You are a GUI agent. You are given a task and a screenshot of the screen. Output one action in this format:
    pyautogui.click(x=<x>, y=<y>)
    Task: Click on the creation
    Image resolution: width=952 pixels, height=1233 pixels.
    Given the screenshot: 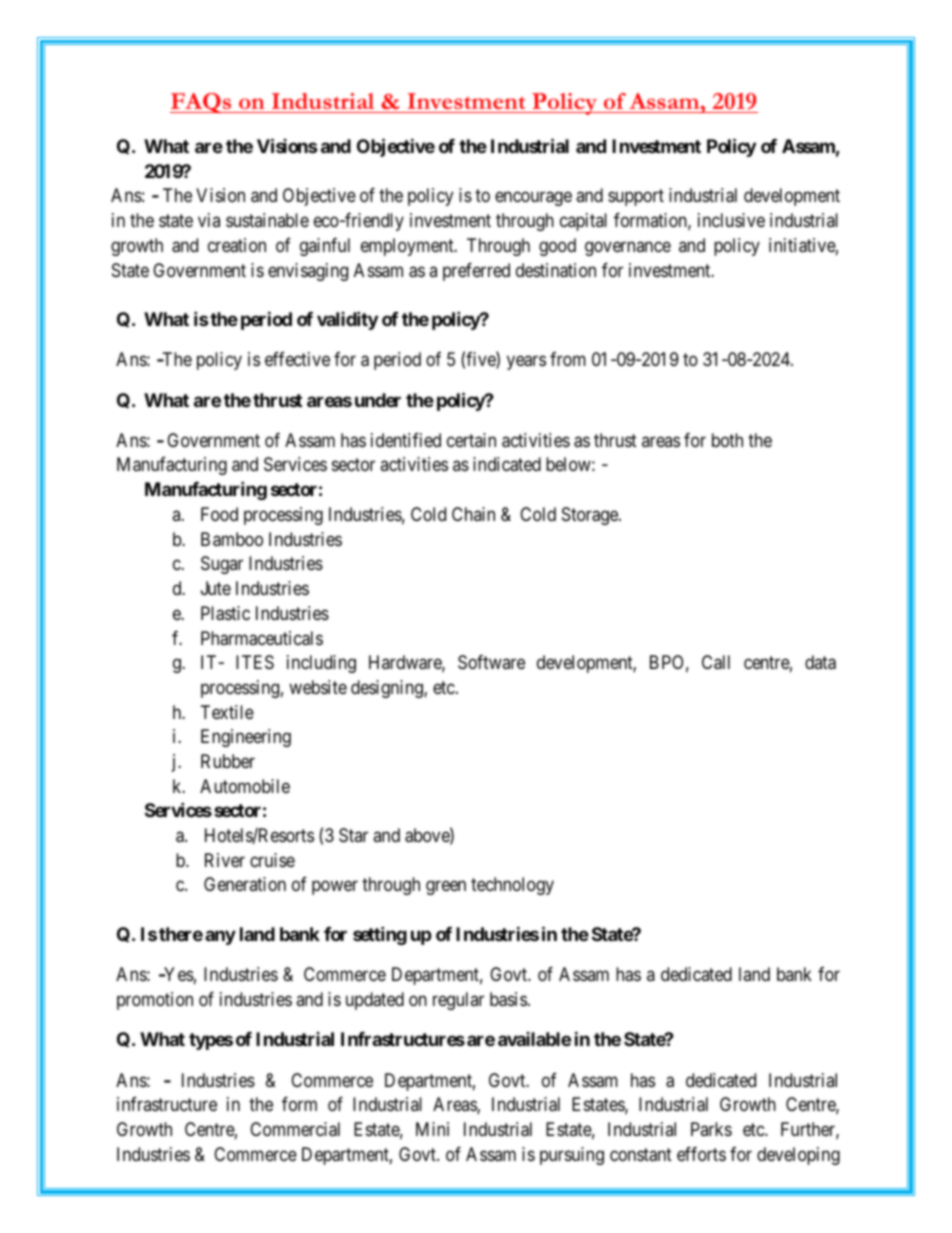 What is the action you would take?
    pyautogui.click(x=237, y=245)
